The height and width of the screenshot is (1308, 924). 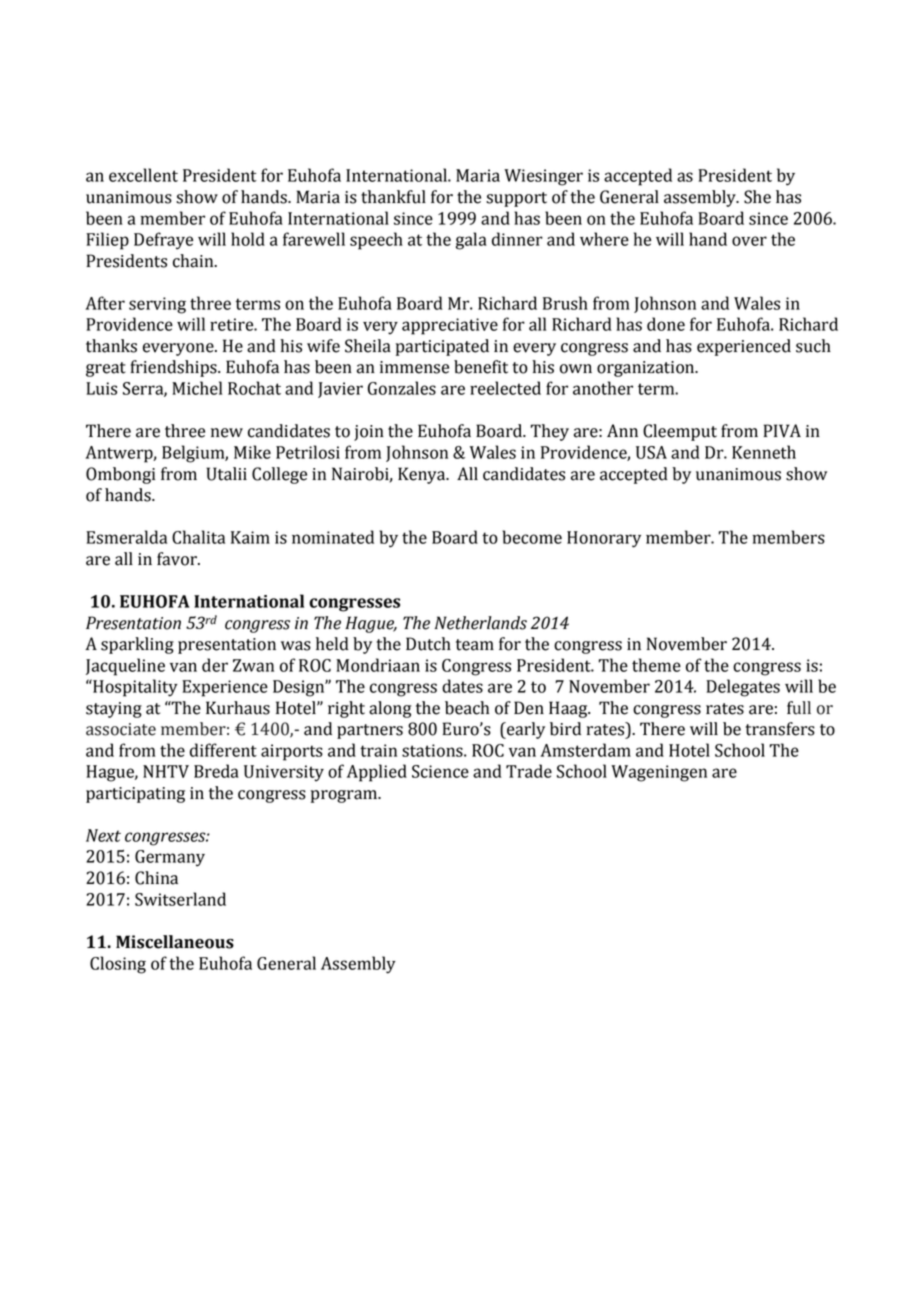 What do you see at coordinates (423, 475) in the screenshot?
I see `Kenya` at bounding box center [423, 475].
